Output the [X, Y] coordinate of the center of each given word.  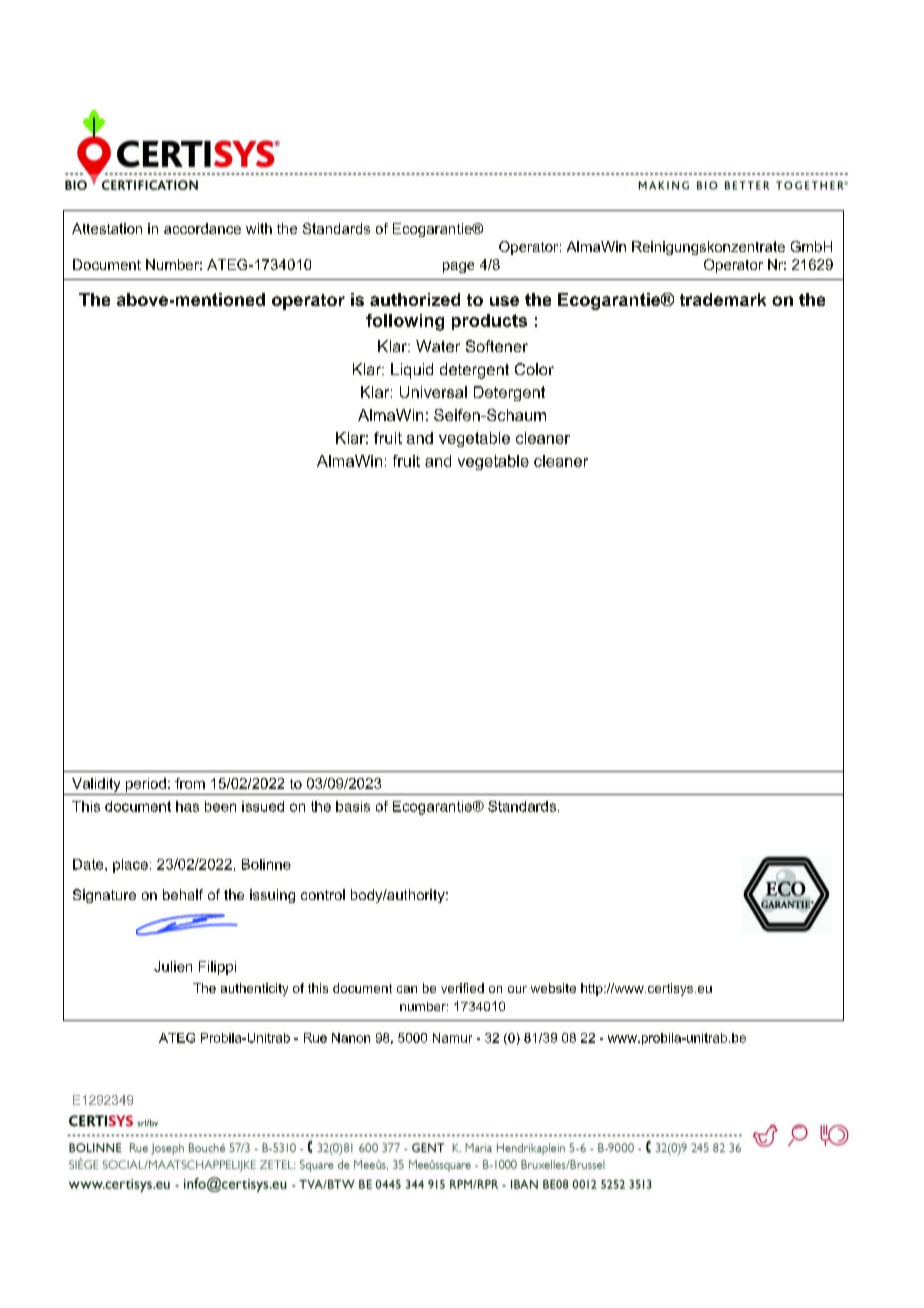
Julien [173, 966]
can [407, 989]
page [458, 267]
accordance [202, 228]
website [553, 988]
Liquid [412, 371]
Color [534, 369]
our [517, 989]
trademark [723, 299]
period [146, 785]
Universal [433, 392]
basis [353, 806]
